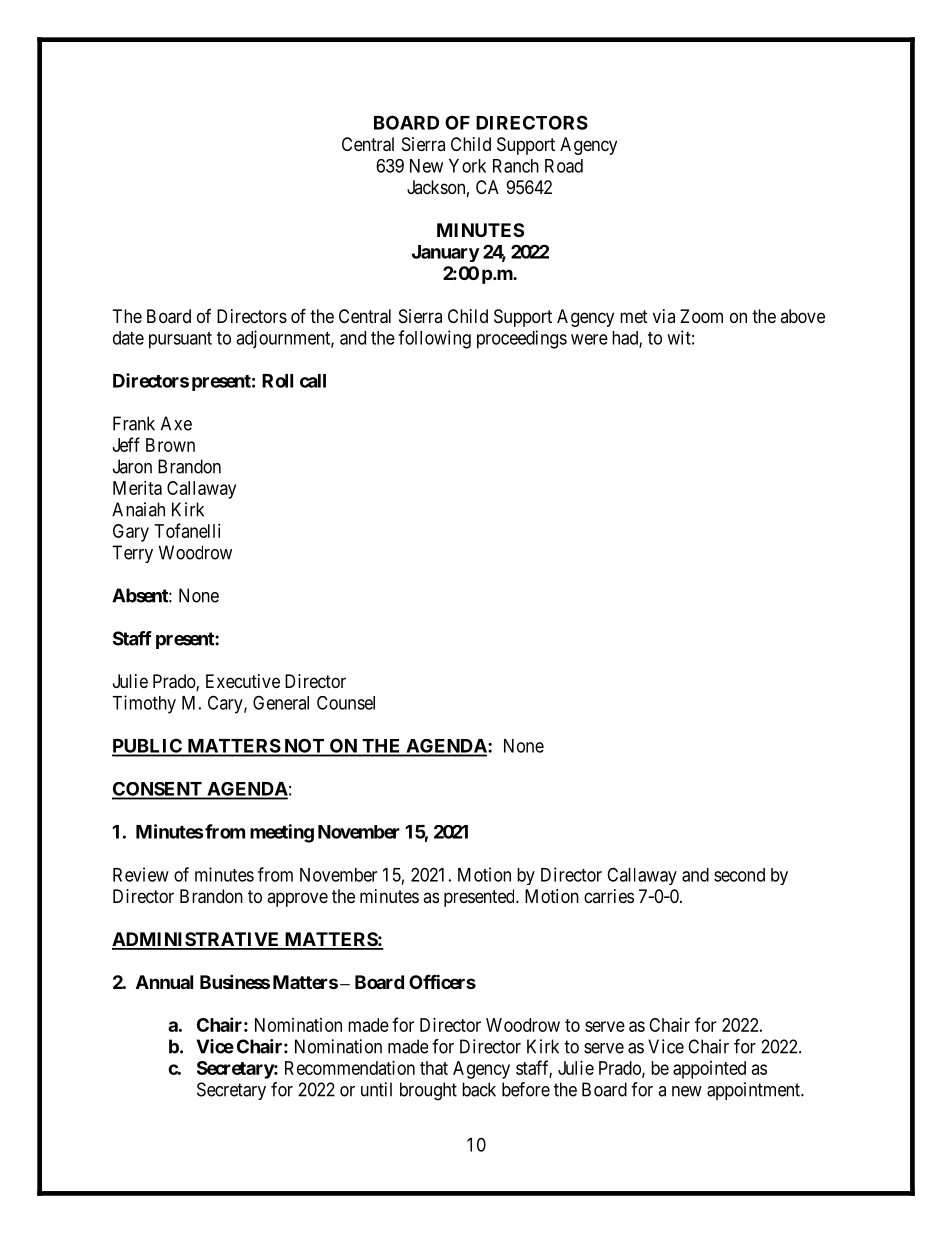  What do you see at coordinates (739, 875) in the document?
I see `second` at bounding box center [739, 875].
